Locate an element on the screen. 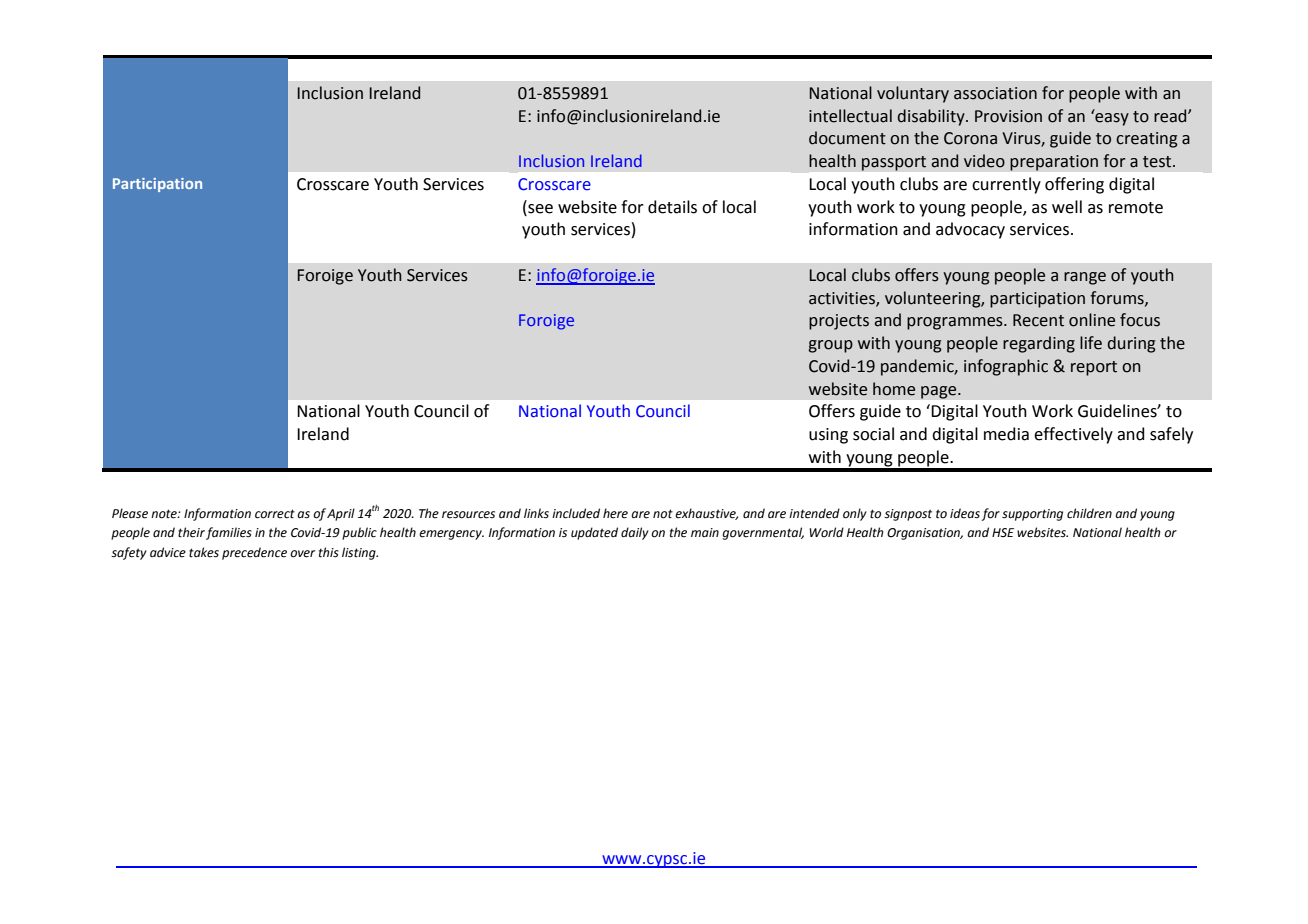 The image size is (1308, 924). families is located at coordinates (229, 533).
